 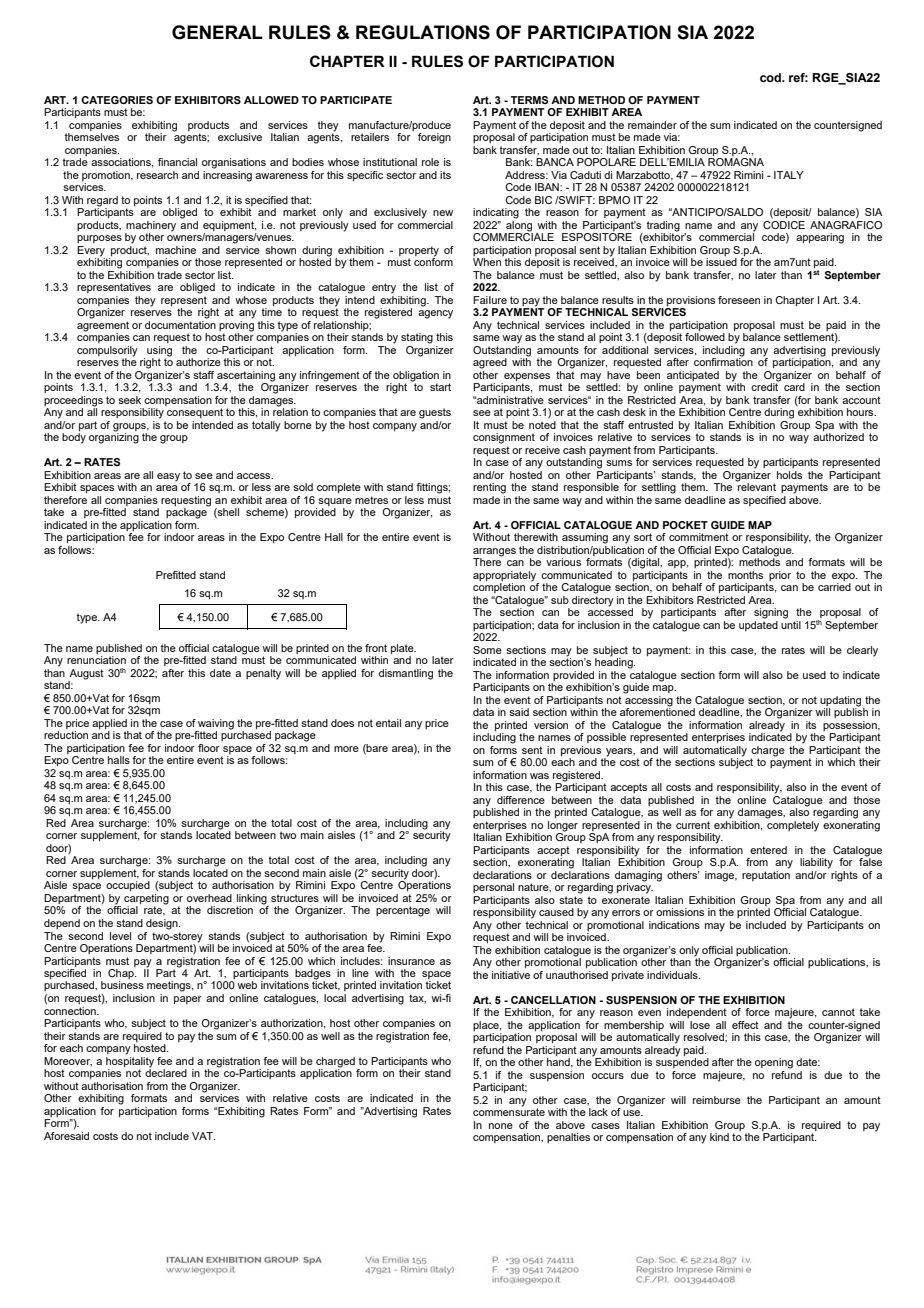 What do you see at coordinates (789, 175) in the screenshot?
I see `ITALY` at bounding box center [789, 175].
